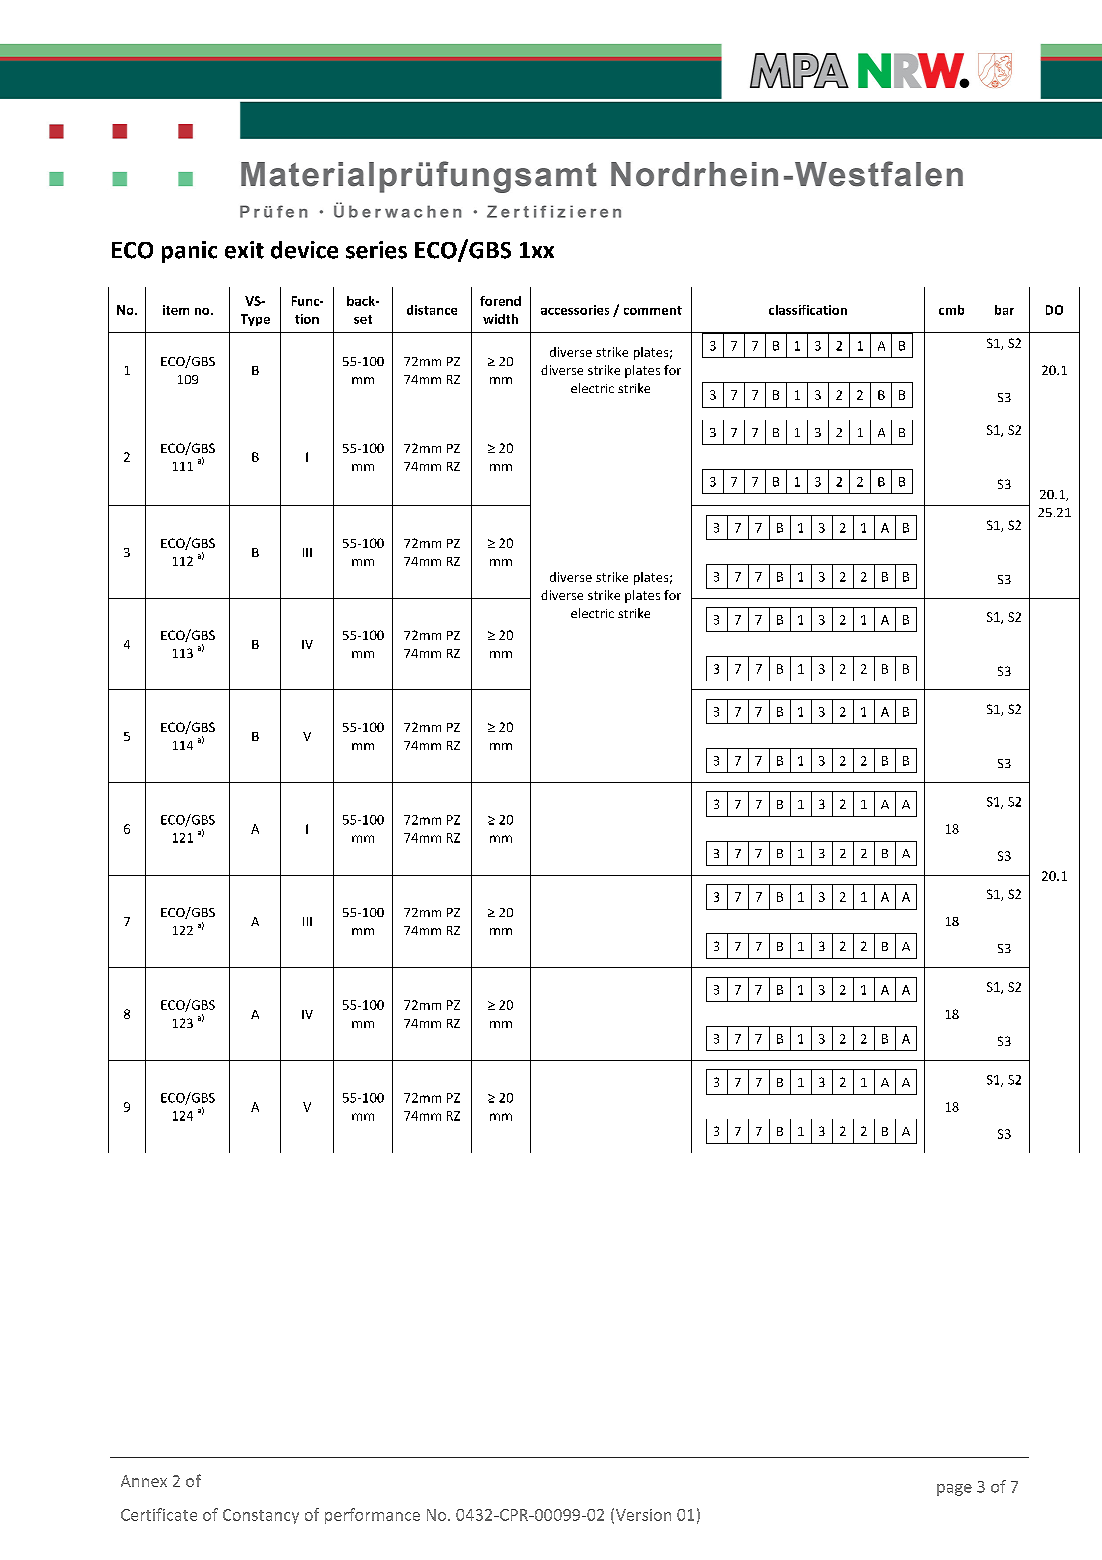 This image has width=1102, height=1560. Describe the element at coordinates (261, 1516) in the image. I see `Constancy` at that location.
